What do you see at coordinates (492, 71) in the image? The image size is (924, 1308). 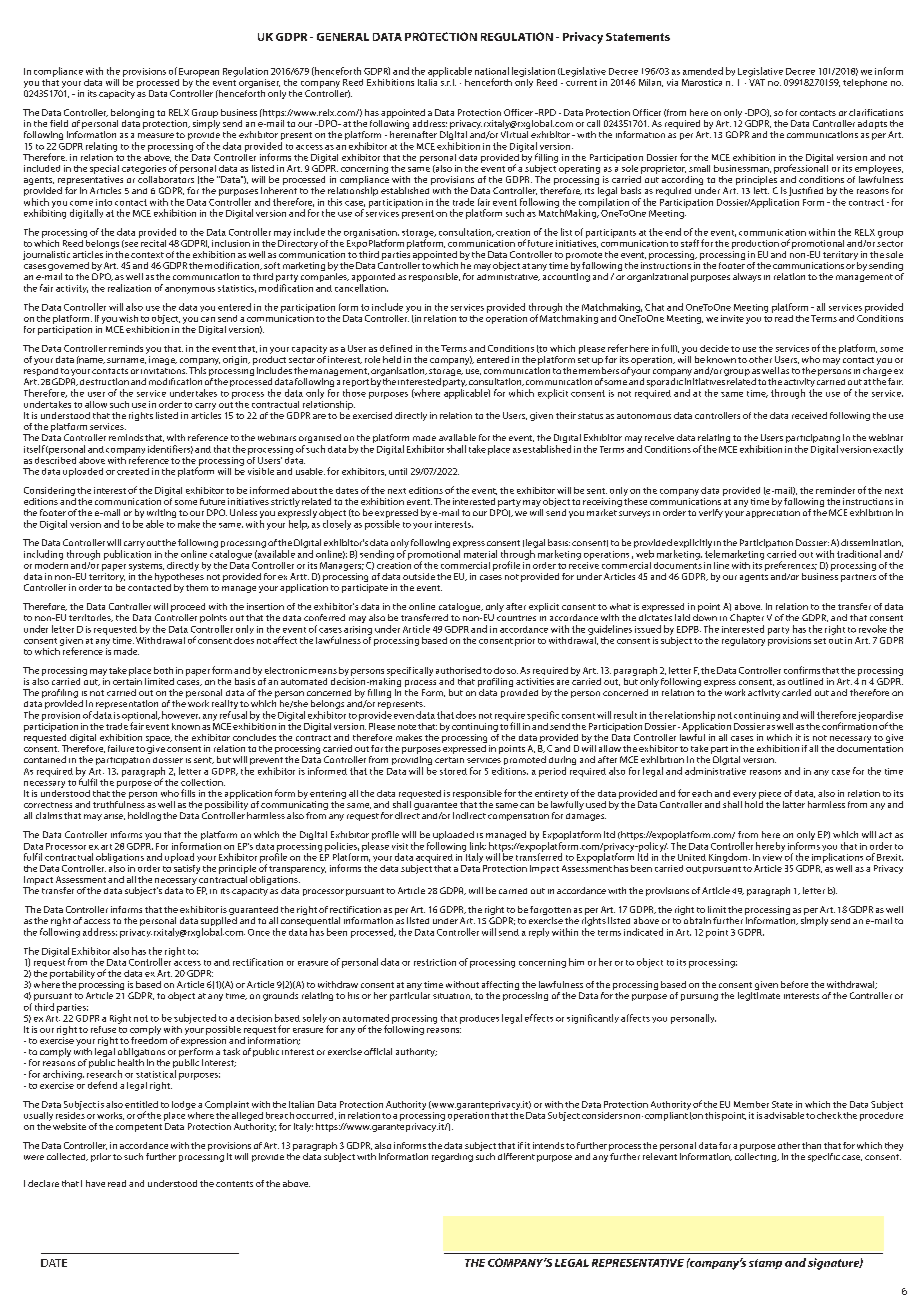 I see `national` at bounding box center [492, 71].
